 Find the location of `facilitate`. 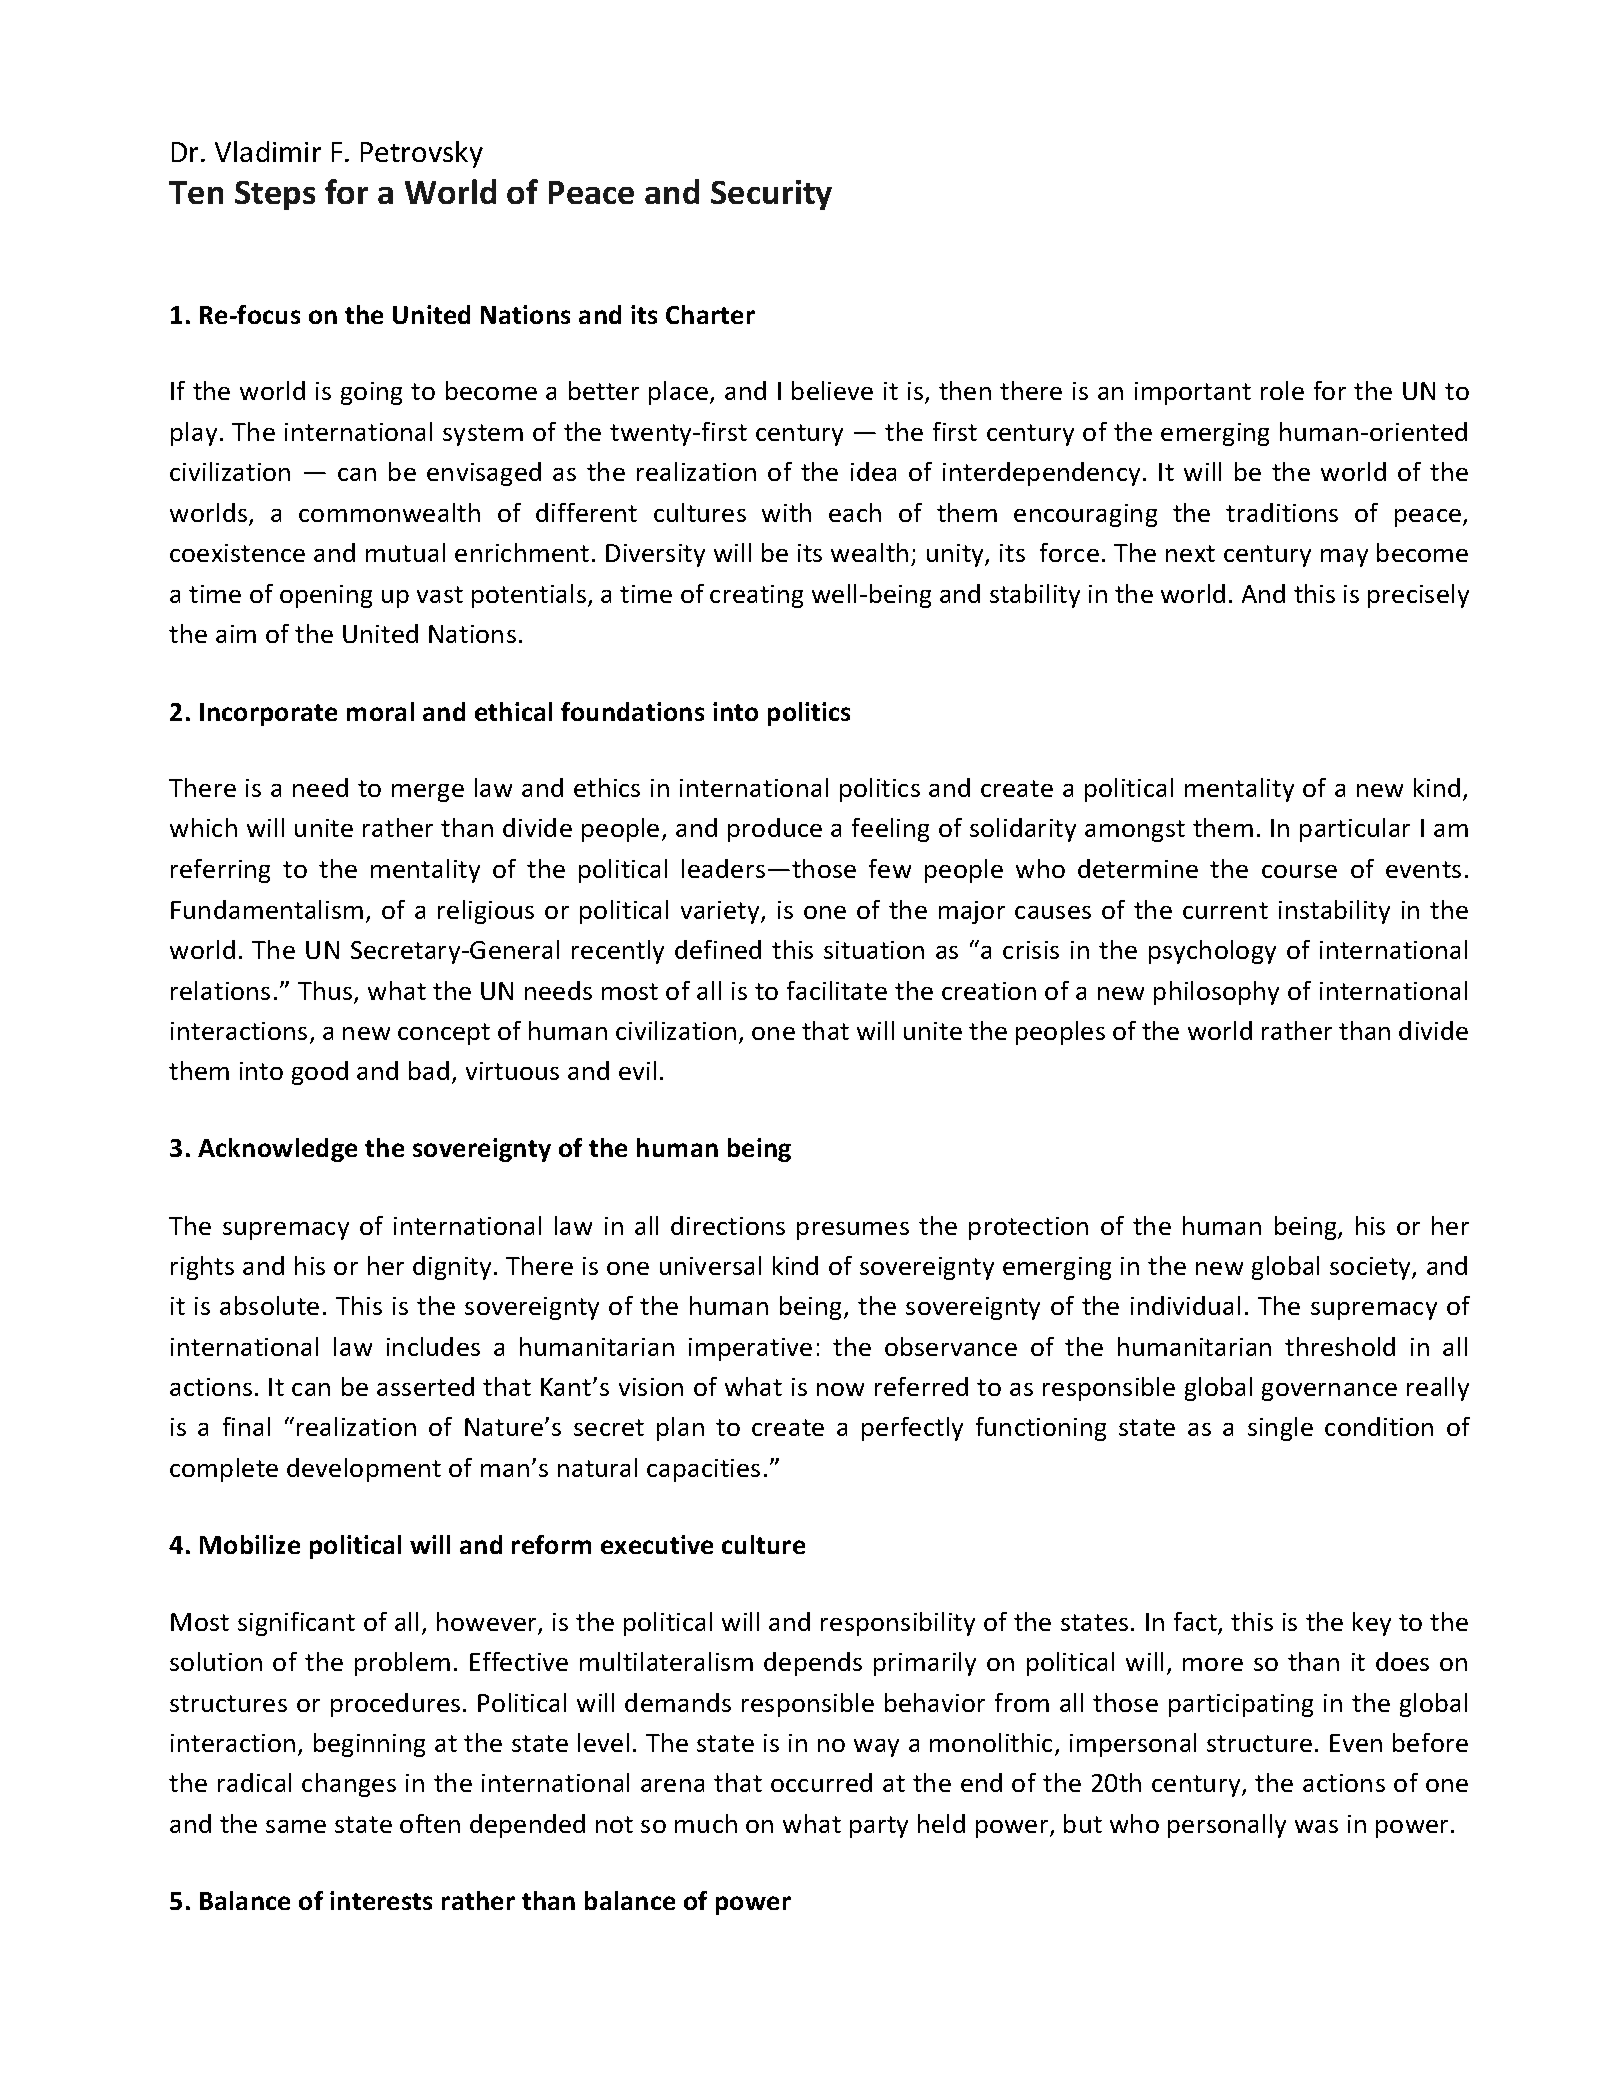

facilitate is located at coordinates (837, 990).
